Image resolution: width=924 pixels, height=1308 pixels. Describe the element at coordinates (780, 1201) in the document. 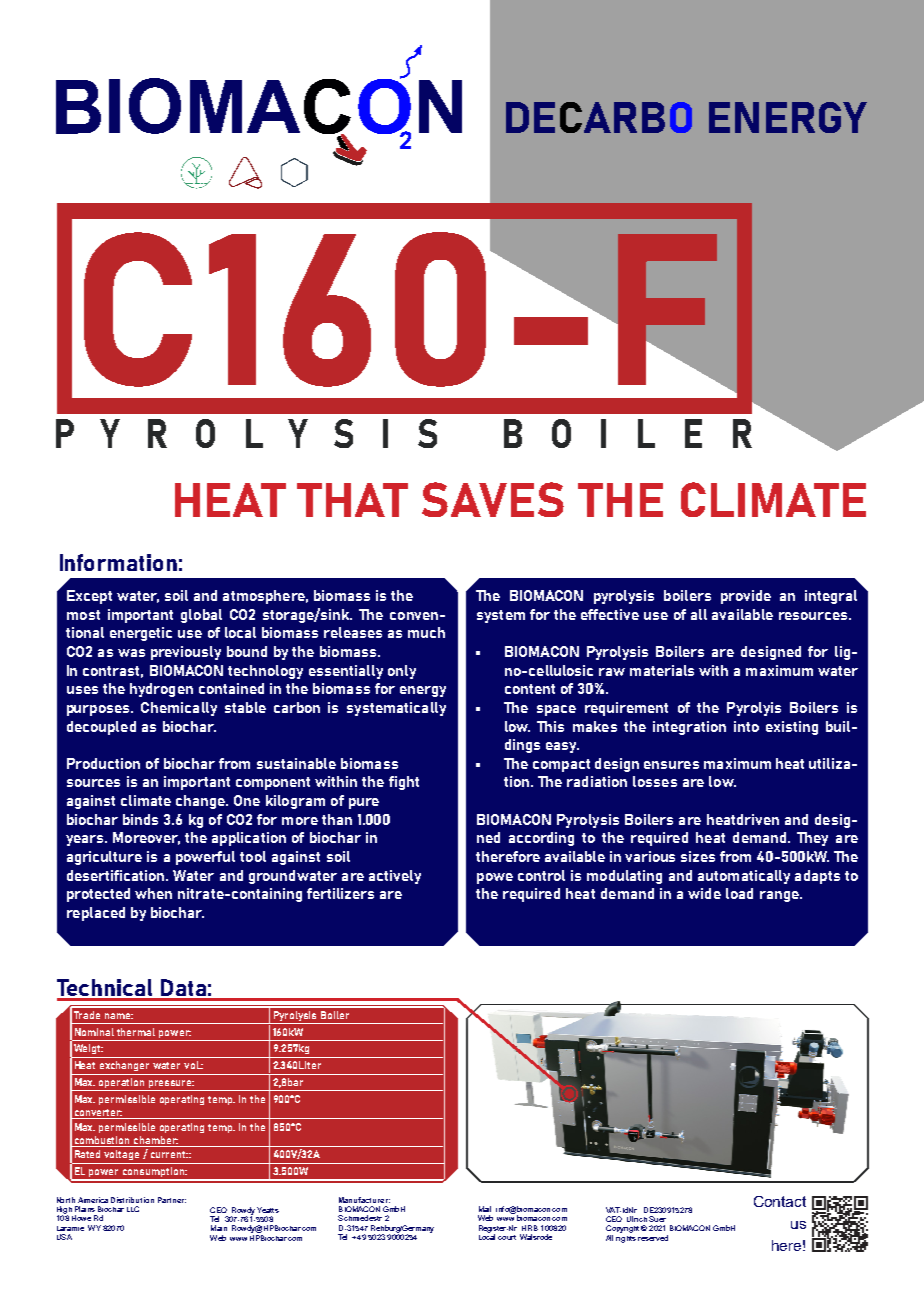

I see `Contact` at that location.
